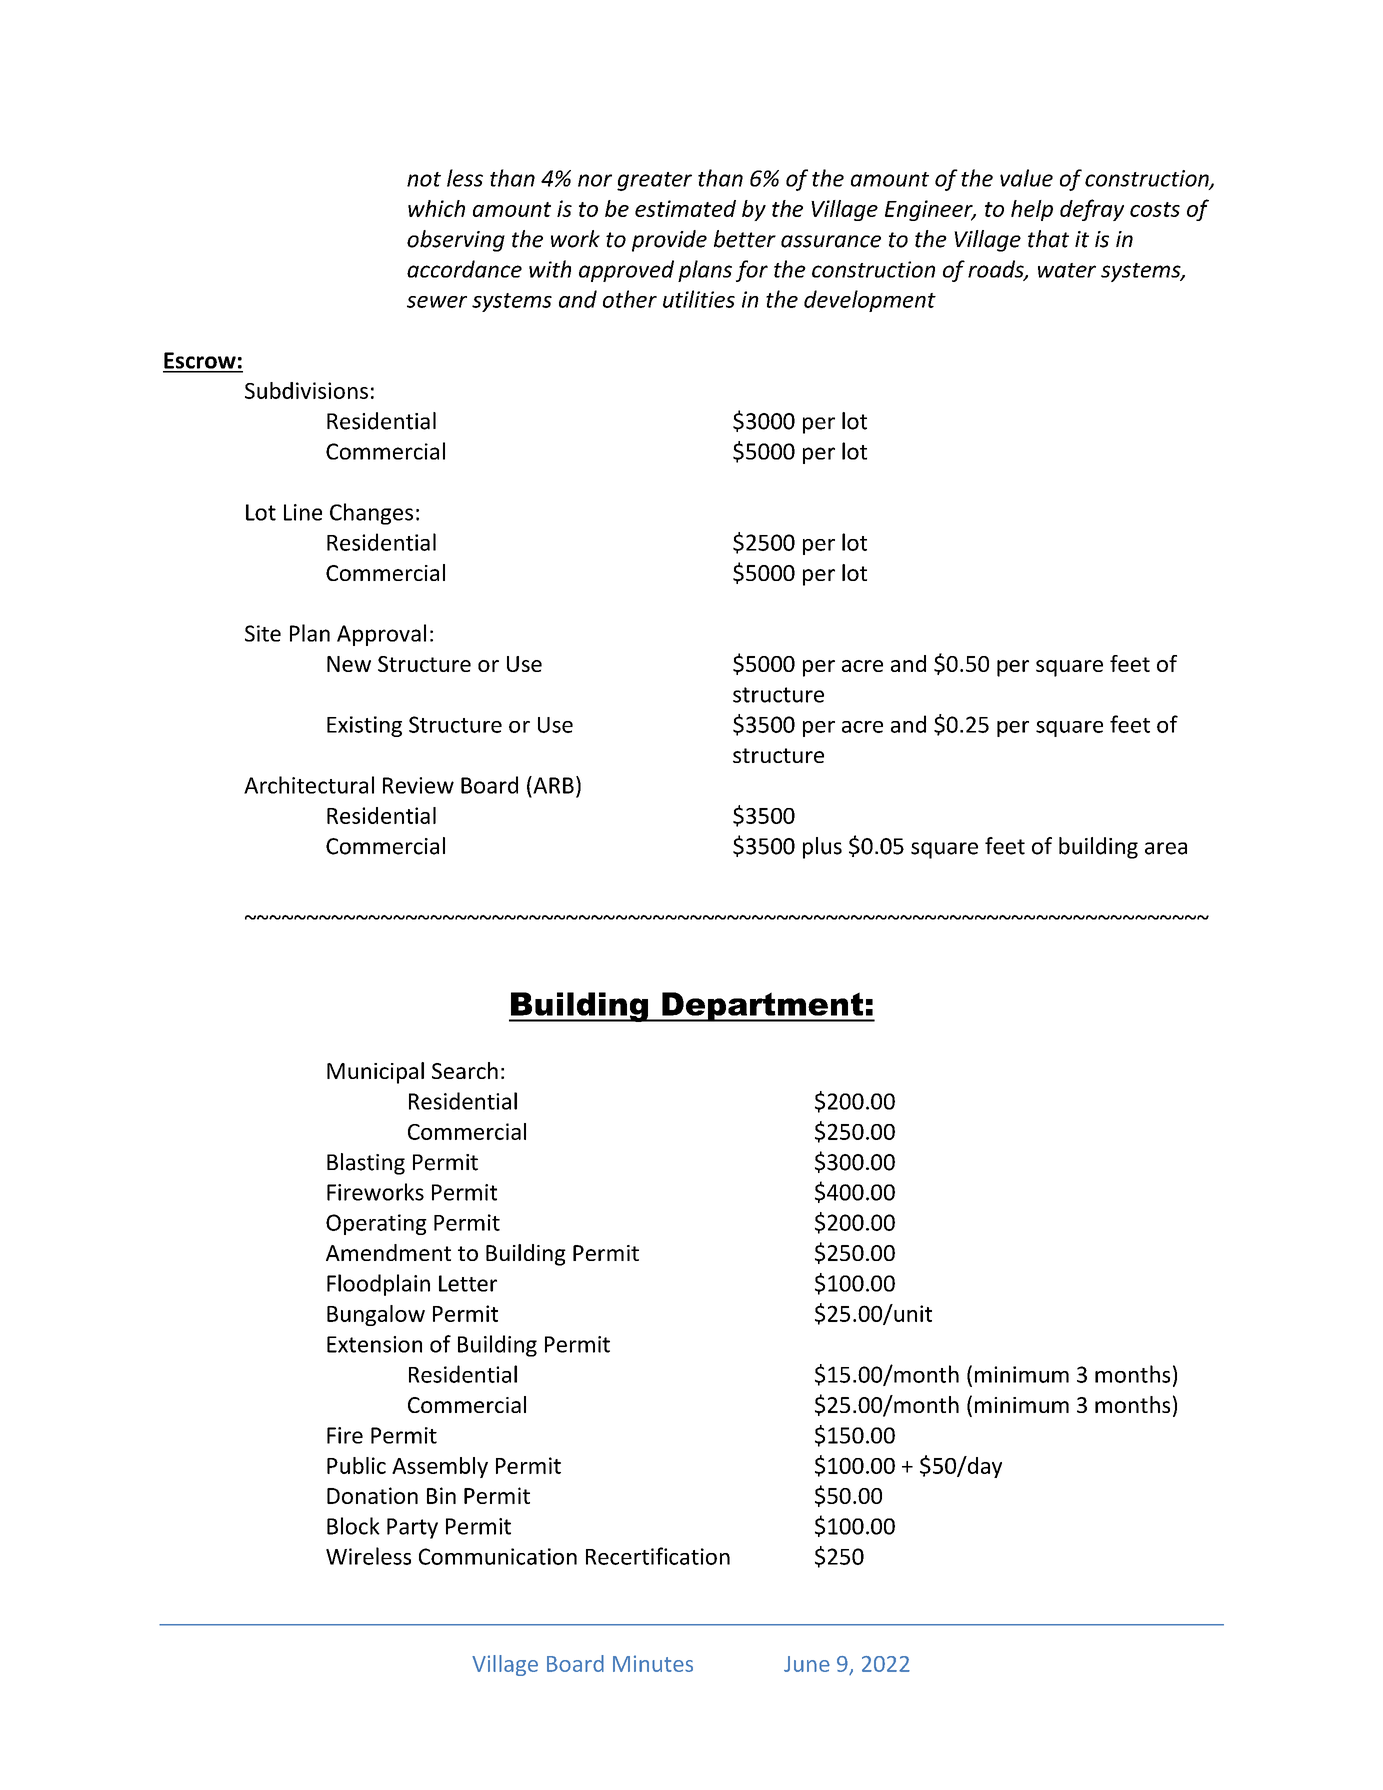 This screenshot has width=1383, height=1790. Describe the element at coordinates (378, 1285) in the screenshot. I see `Floodplain` at that location.
